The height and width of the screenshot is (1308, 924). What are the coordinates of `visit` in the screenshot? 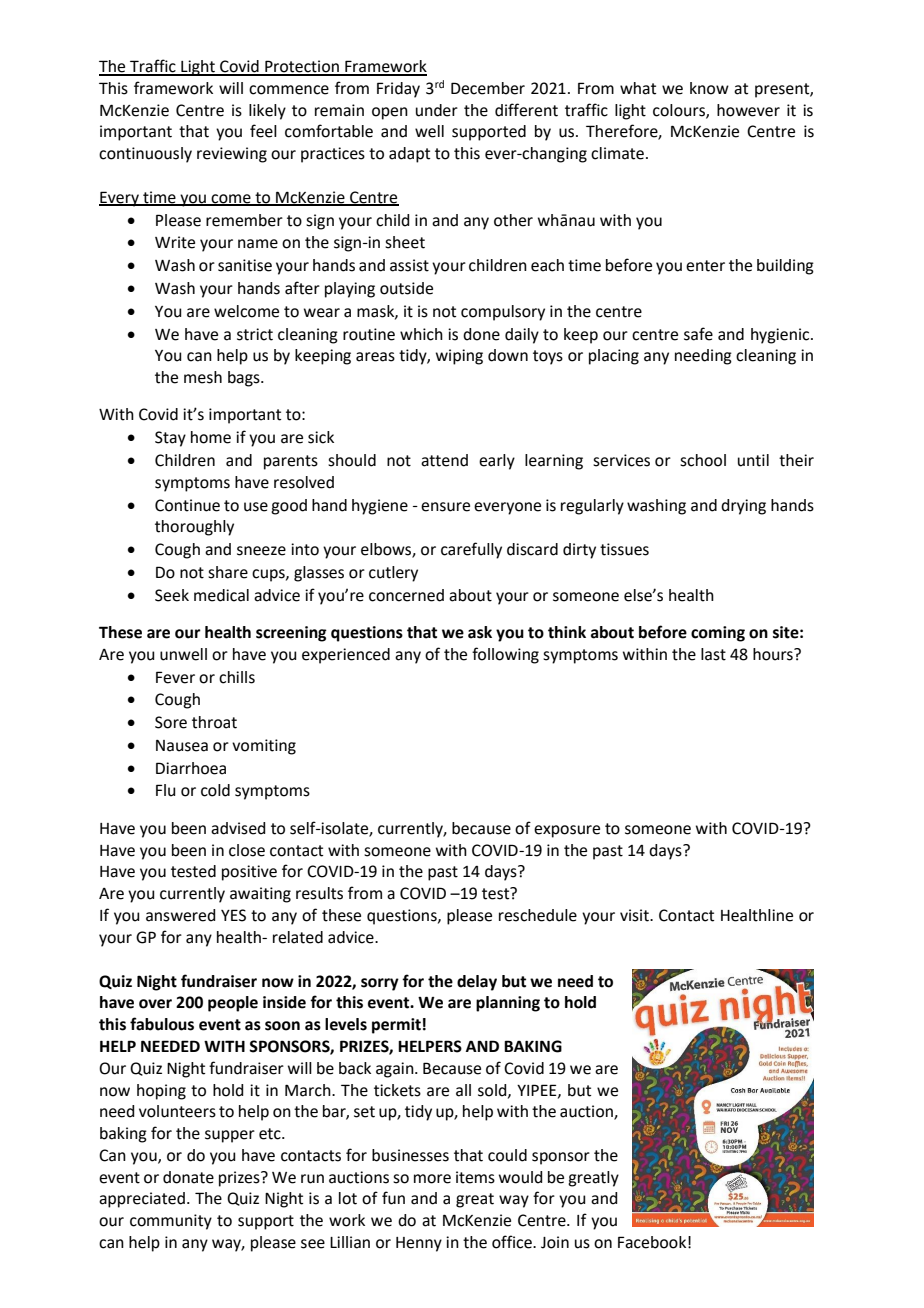 It's located at (635, 915).
